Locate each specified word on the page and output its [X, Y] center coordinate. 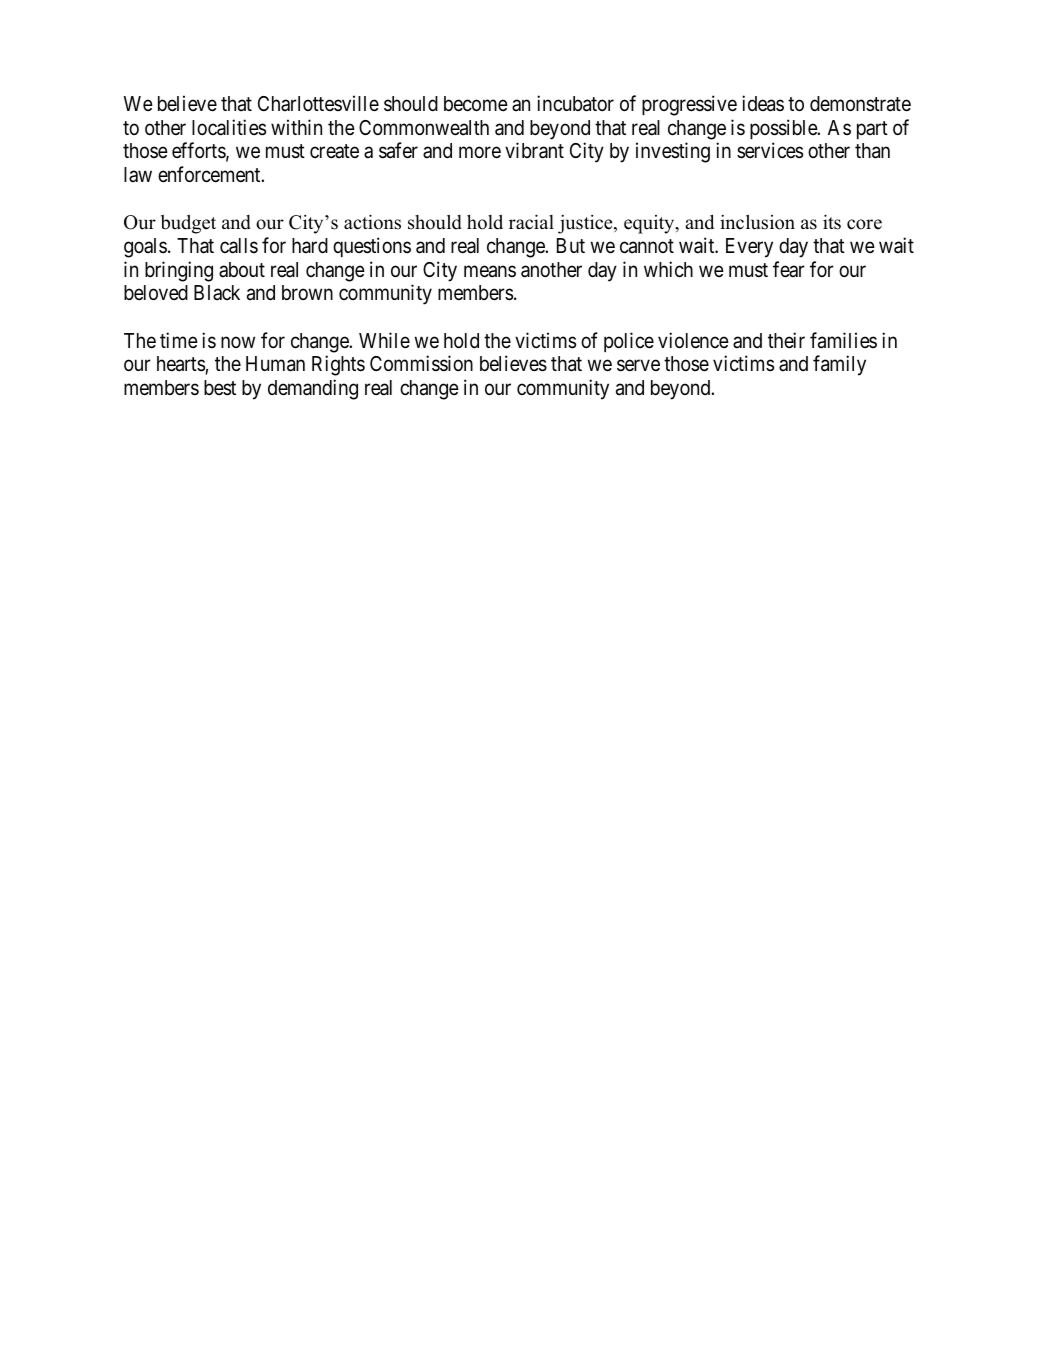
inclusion [757, 222]
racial [531, 222]
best [220, 388]
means [490, 271]
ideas [763, 103]
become [476, 104]
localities [229, 127]
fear [789, 269]
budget [188, 224]
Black [217, 292]
